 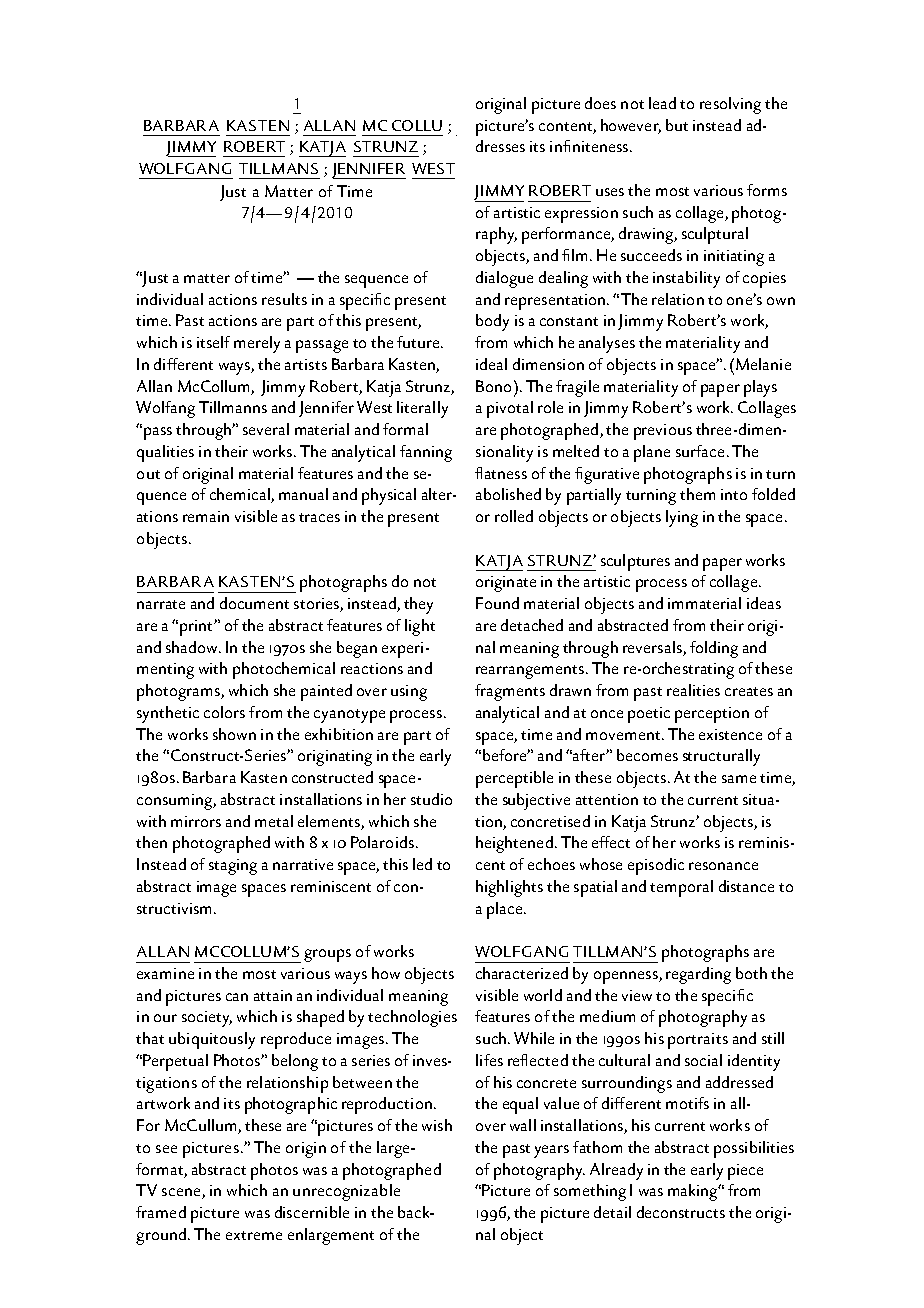 I want to click on qualities, so click(x=165, y=453).
